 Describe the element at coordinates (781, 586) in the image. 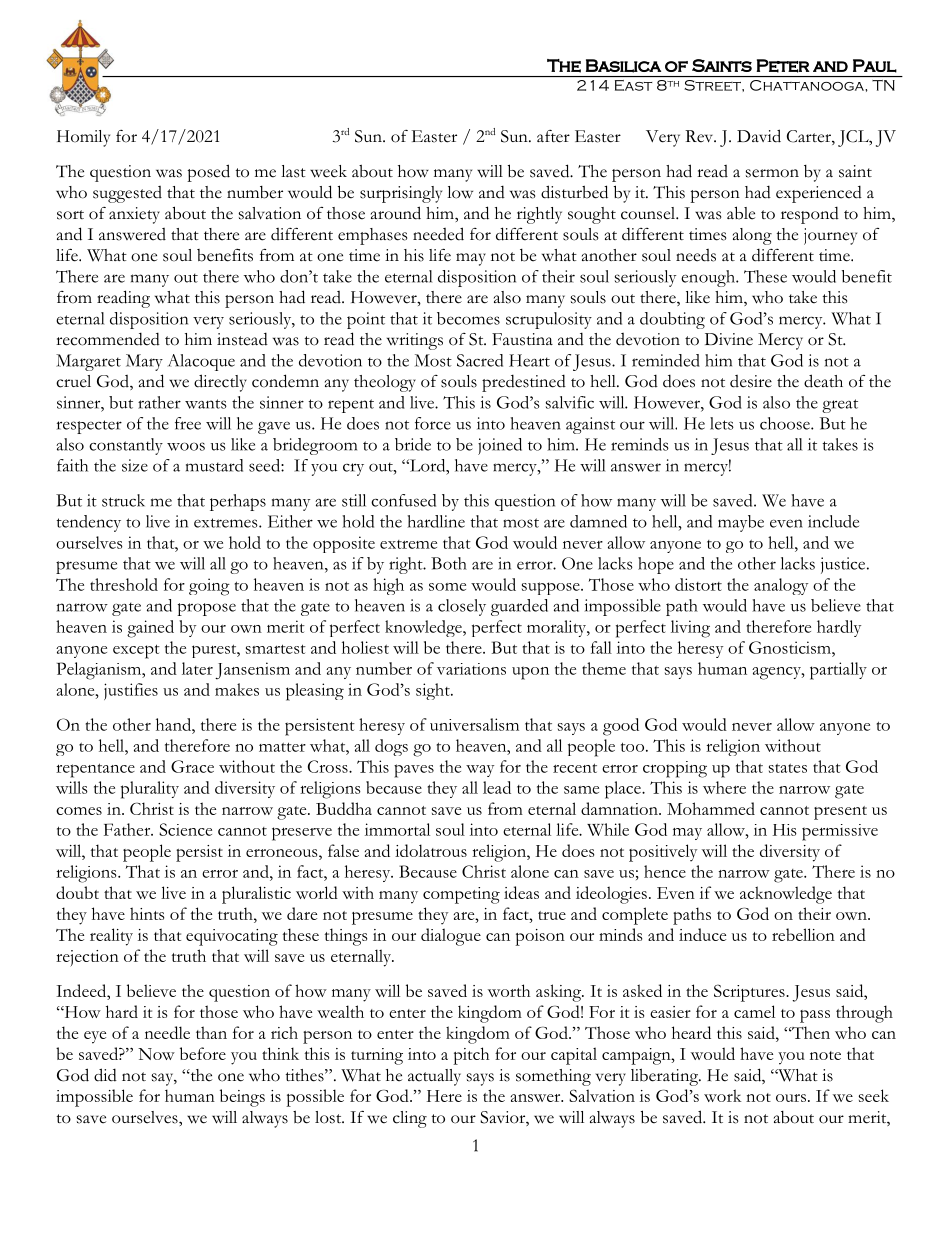

I see `analogy` at that location.
